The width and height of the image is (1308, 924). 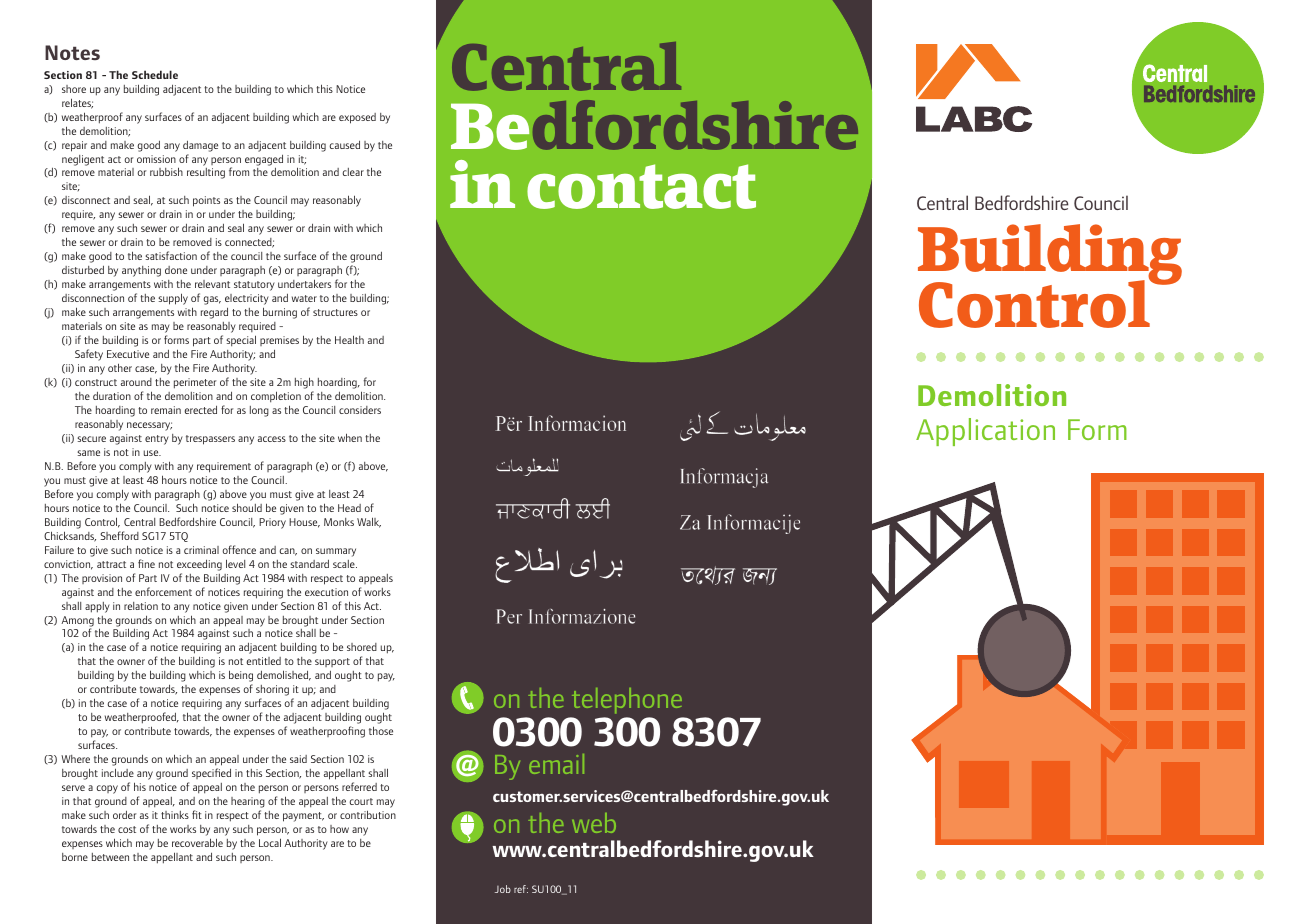 What do you see at coordinates (163, 591) in the image?
I see `enforcement` at bounding box center [163, 591].
